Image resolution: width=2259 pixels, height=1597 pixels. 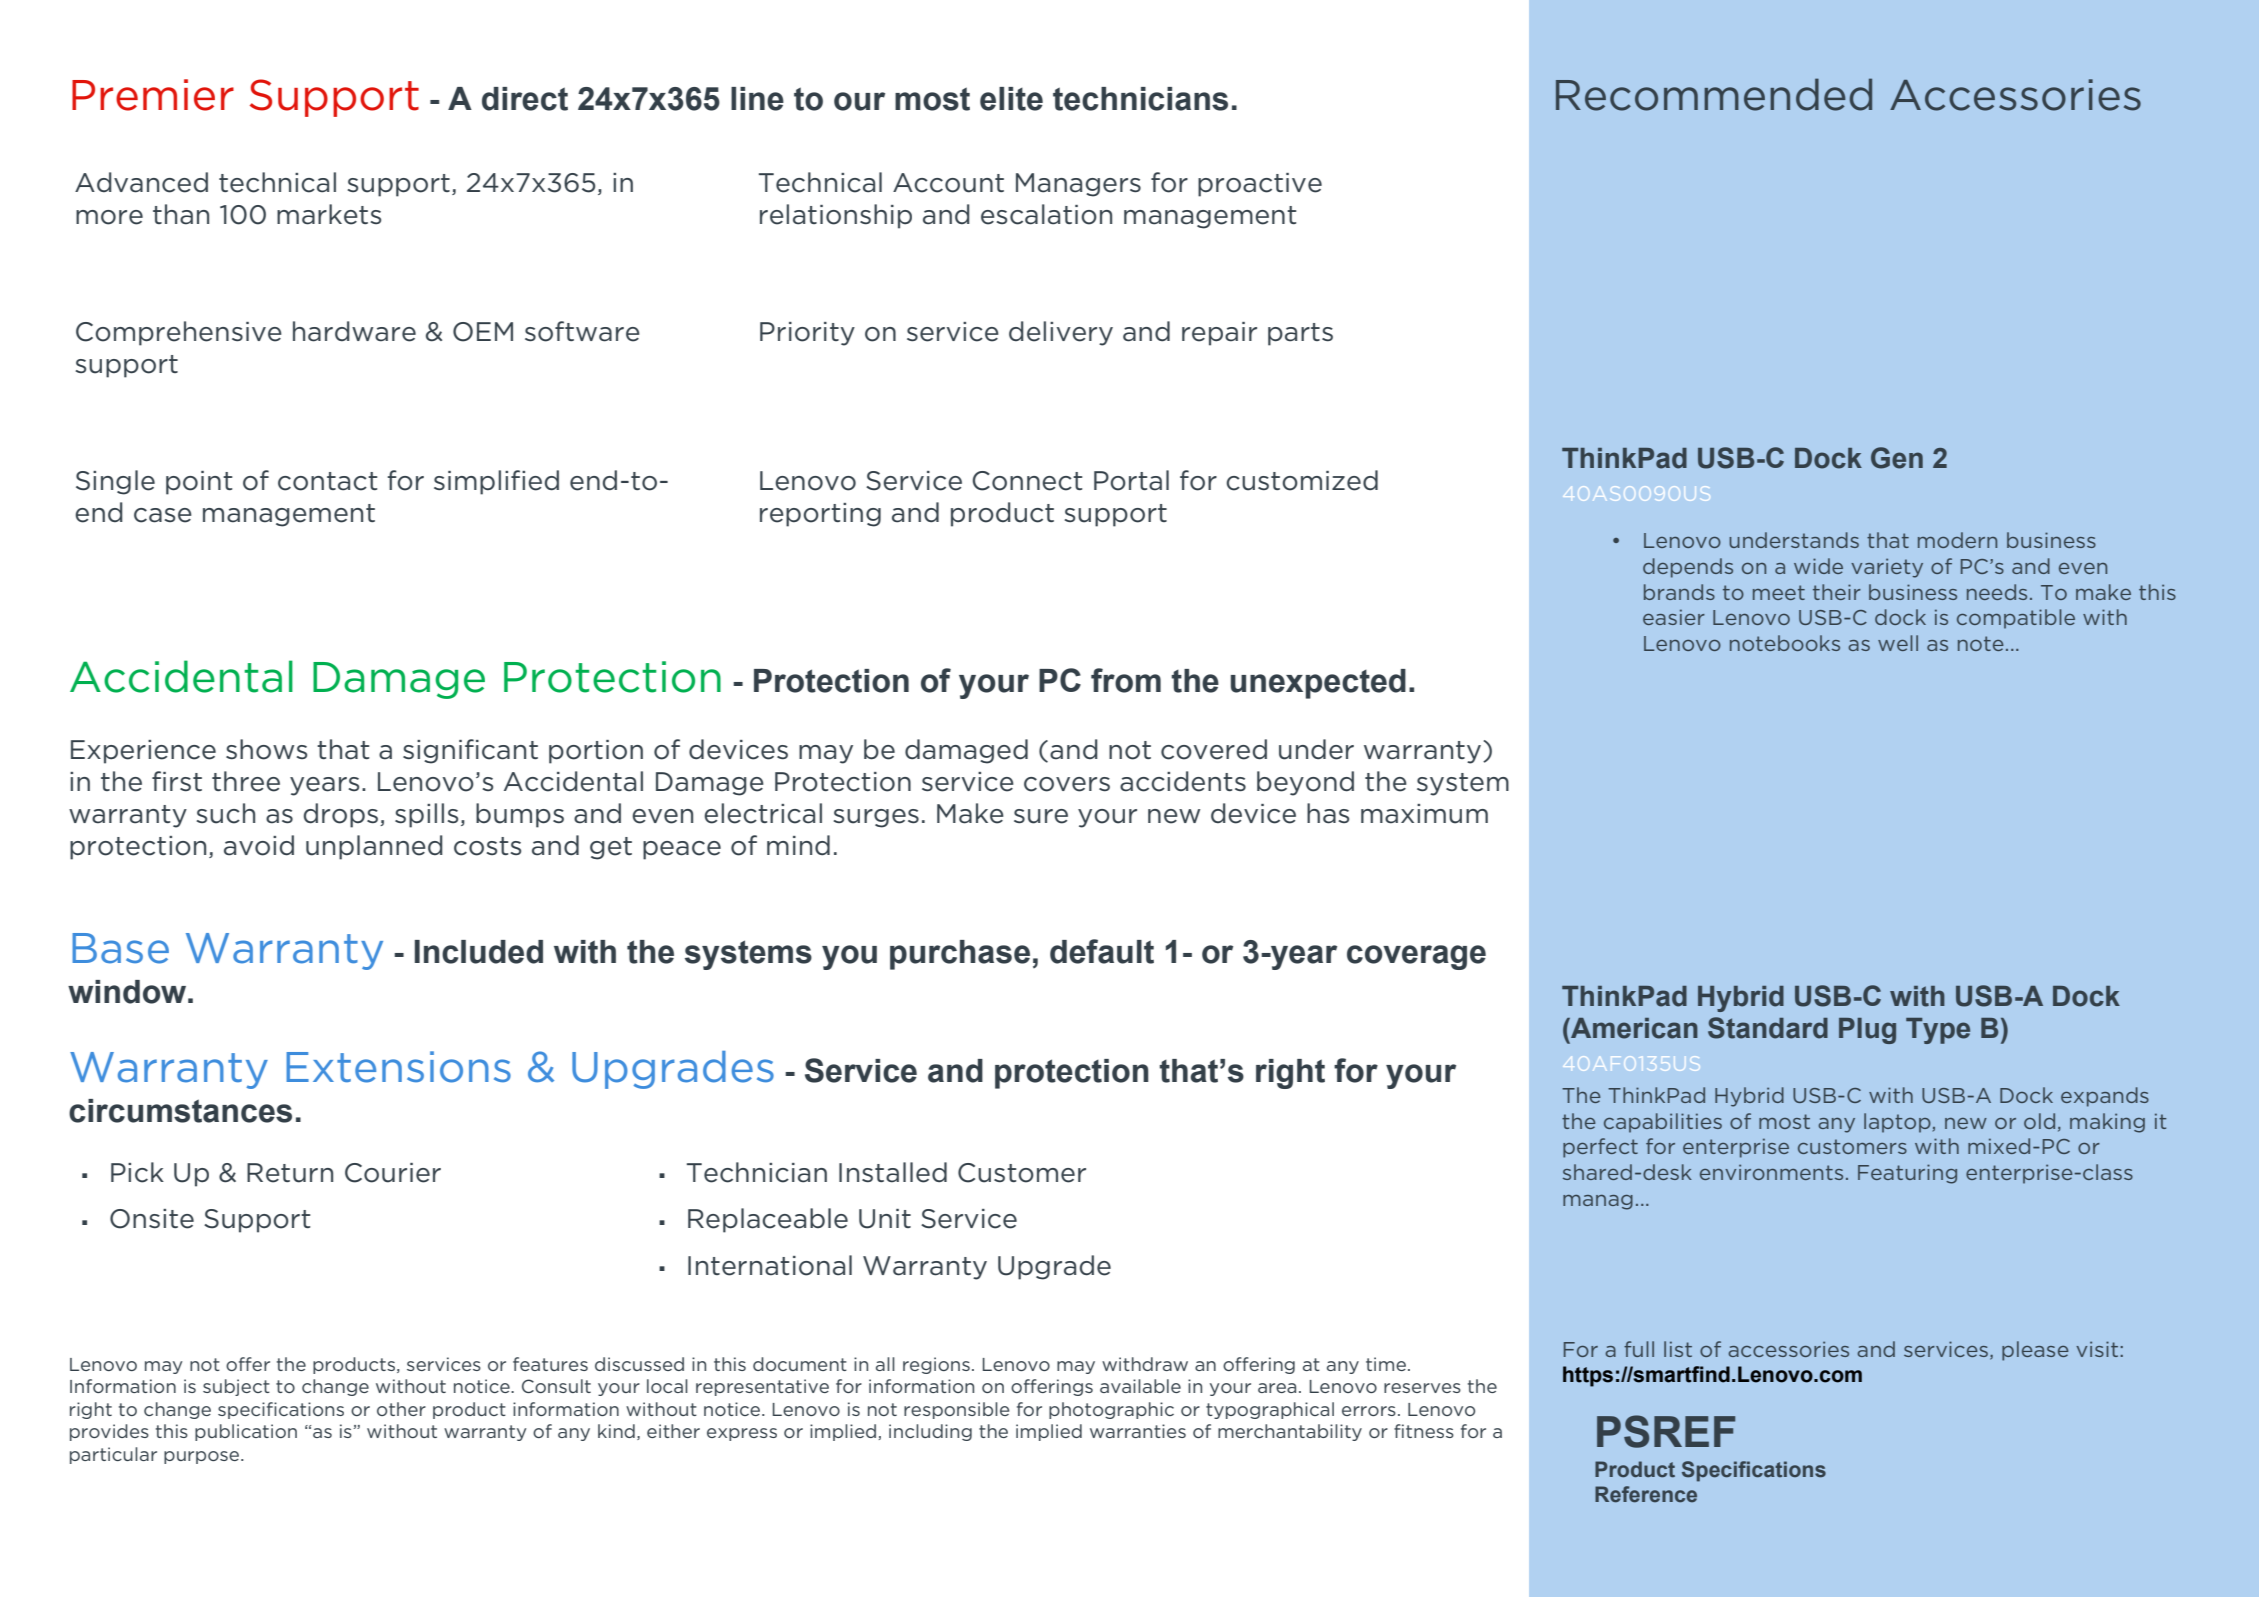 What do you see at coordinates (1102, 951) in the image?
I see `default` at bounding box center [1102, 951].
